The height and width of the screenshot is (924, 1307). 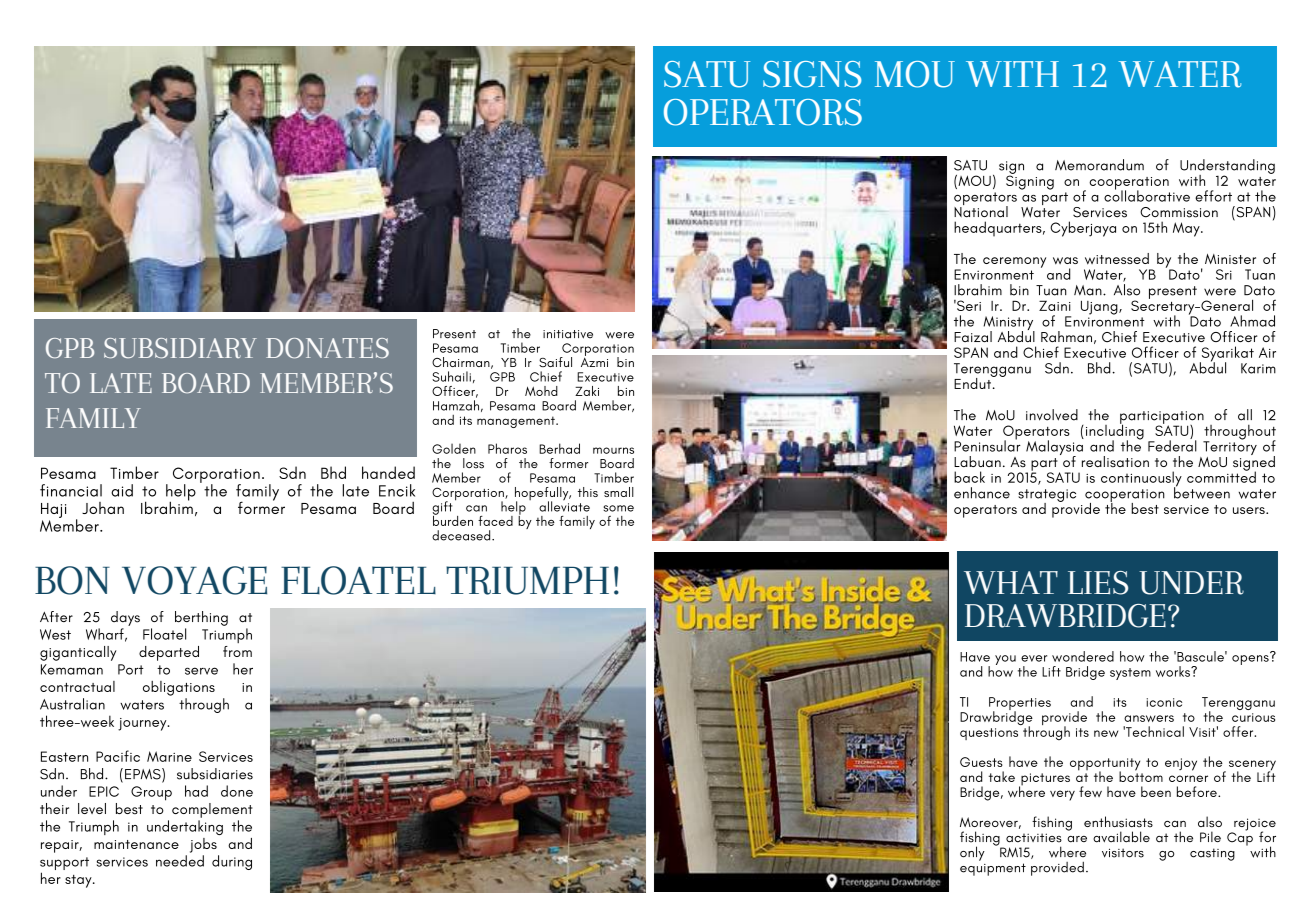 I want to click on obligations, so click(x=179, y=688).
